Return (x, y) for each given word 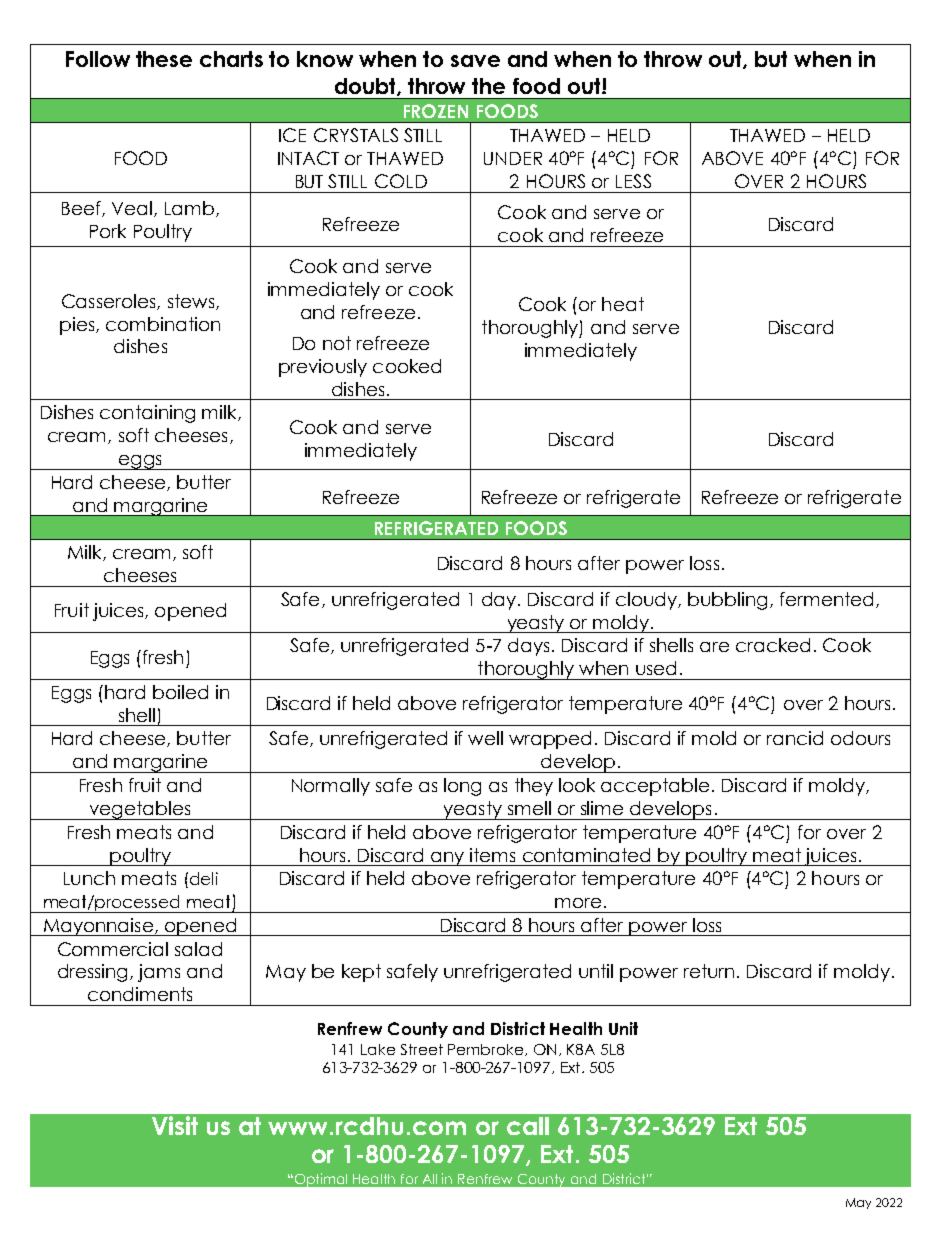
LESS (633, 181)
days (528, 647)
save (475, 61)
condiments (140, 994)
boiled (180, 692)
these (164, 59)
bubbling (727, 601)
